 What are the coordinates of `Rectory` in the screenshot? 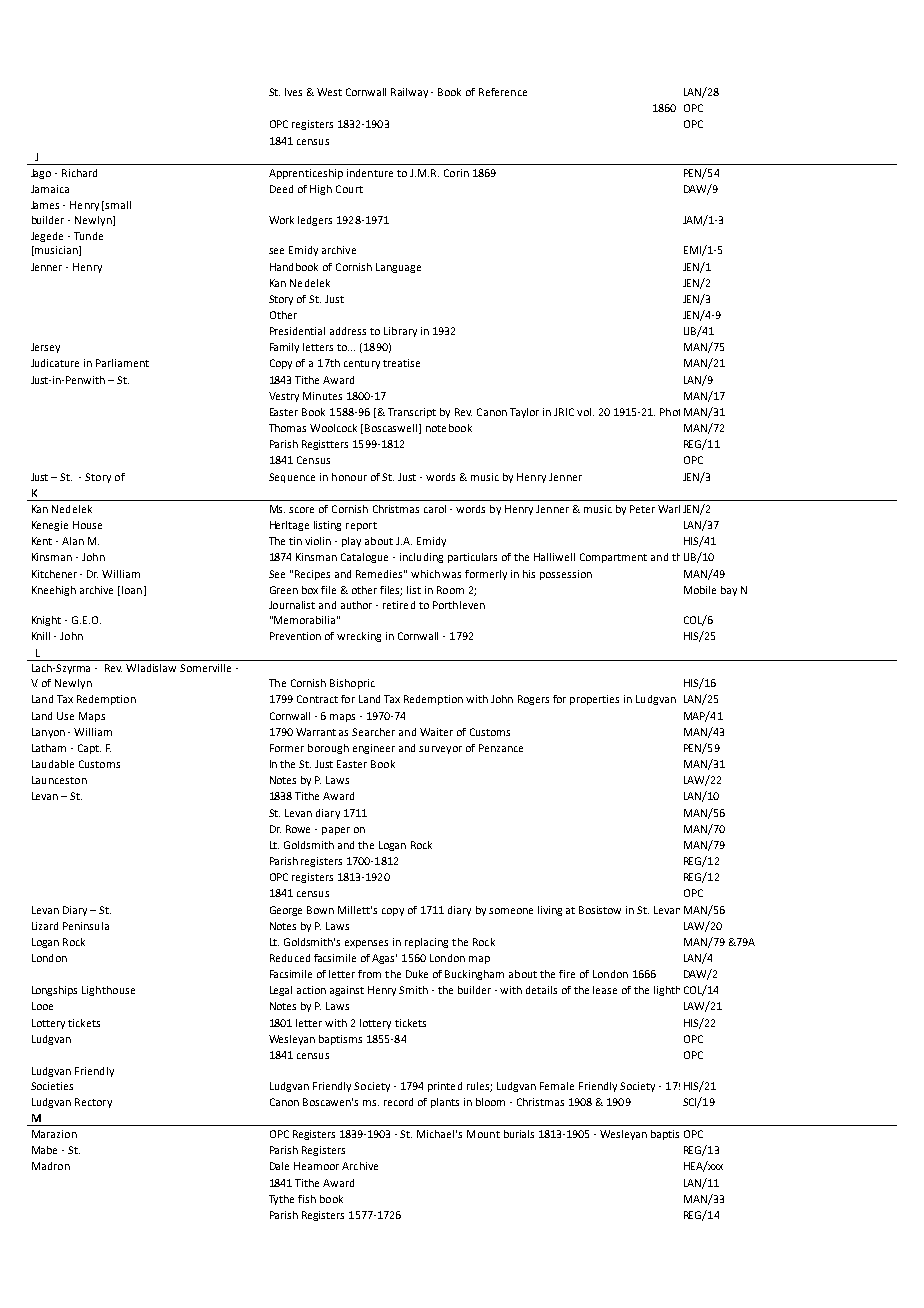 It's located at (93, 1103).
